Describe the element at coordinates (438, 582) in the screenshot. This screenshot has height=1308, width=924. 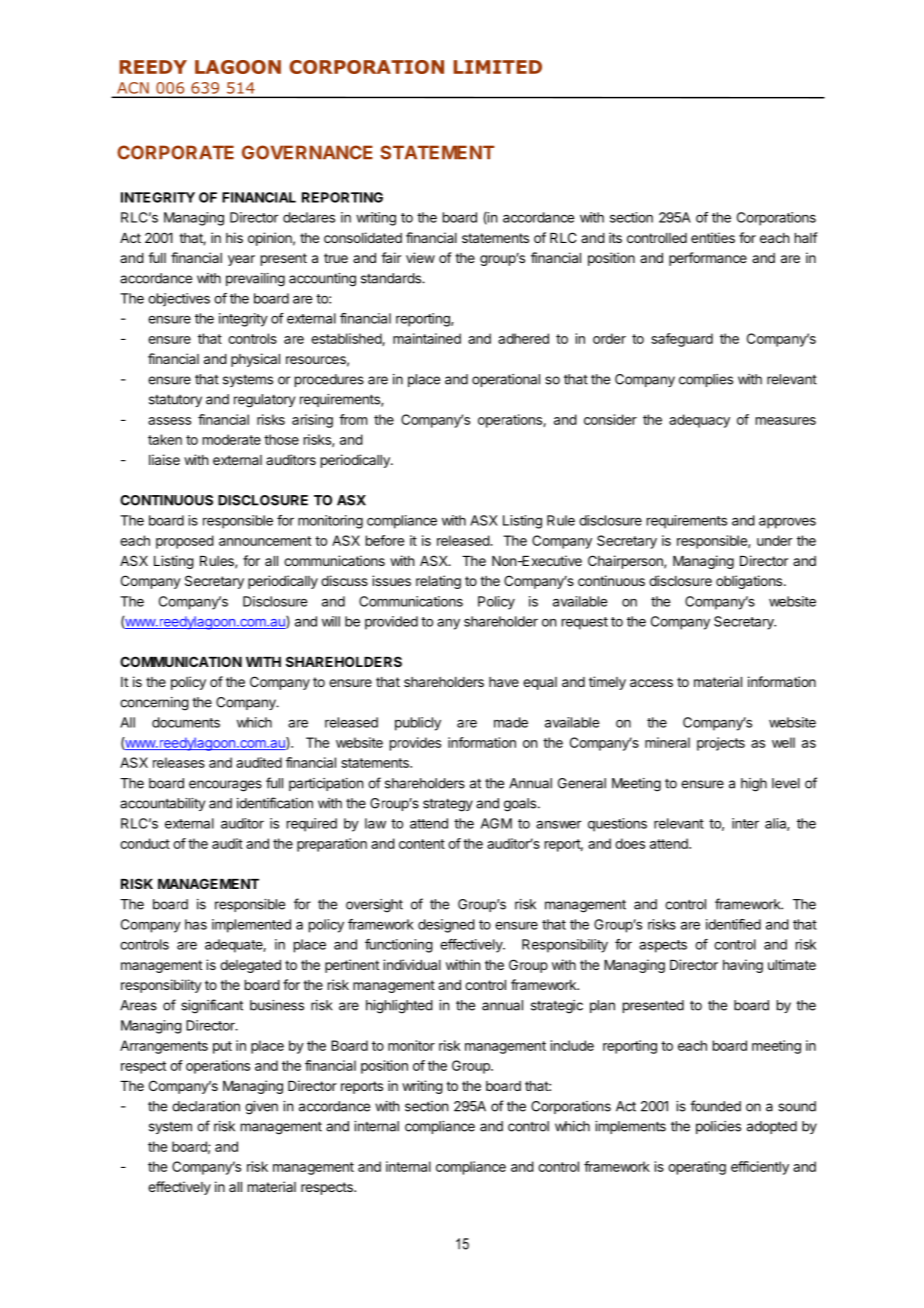
I see `relating` at that location.
